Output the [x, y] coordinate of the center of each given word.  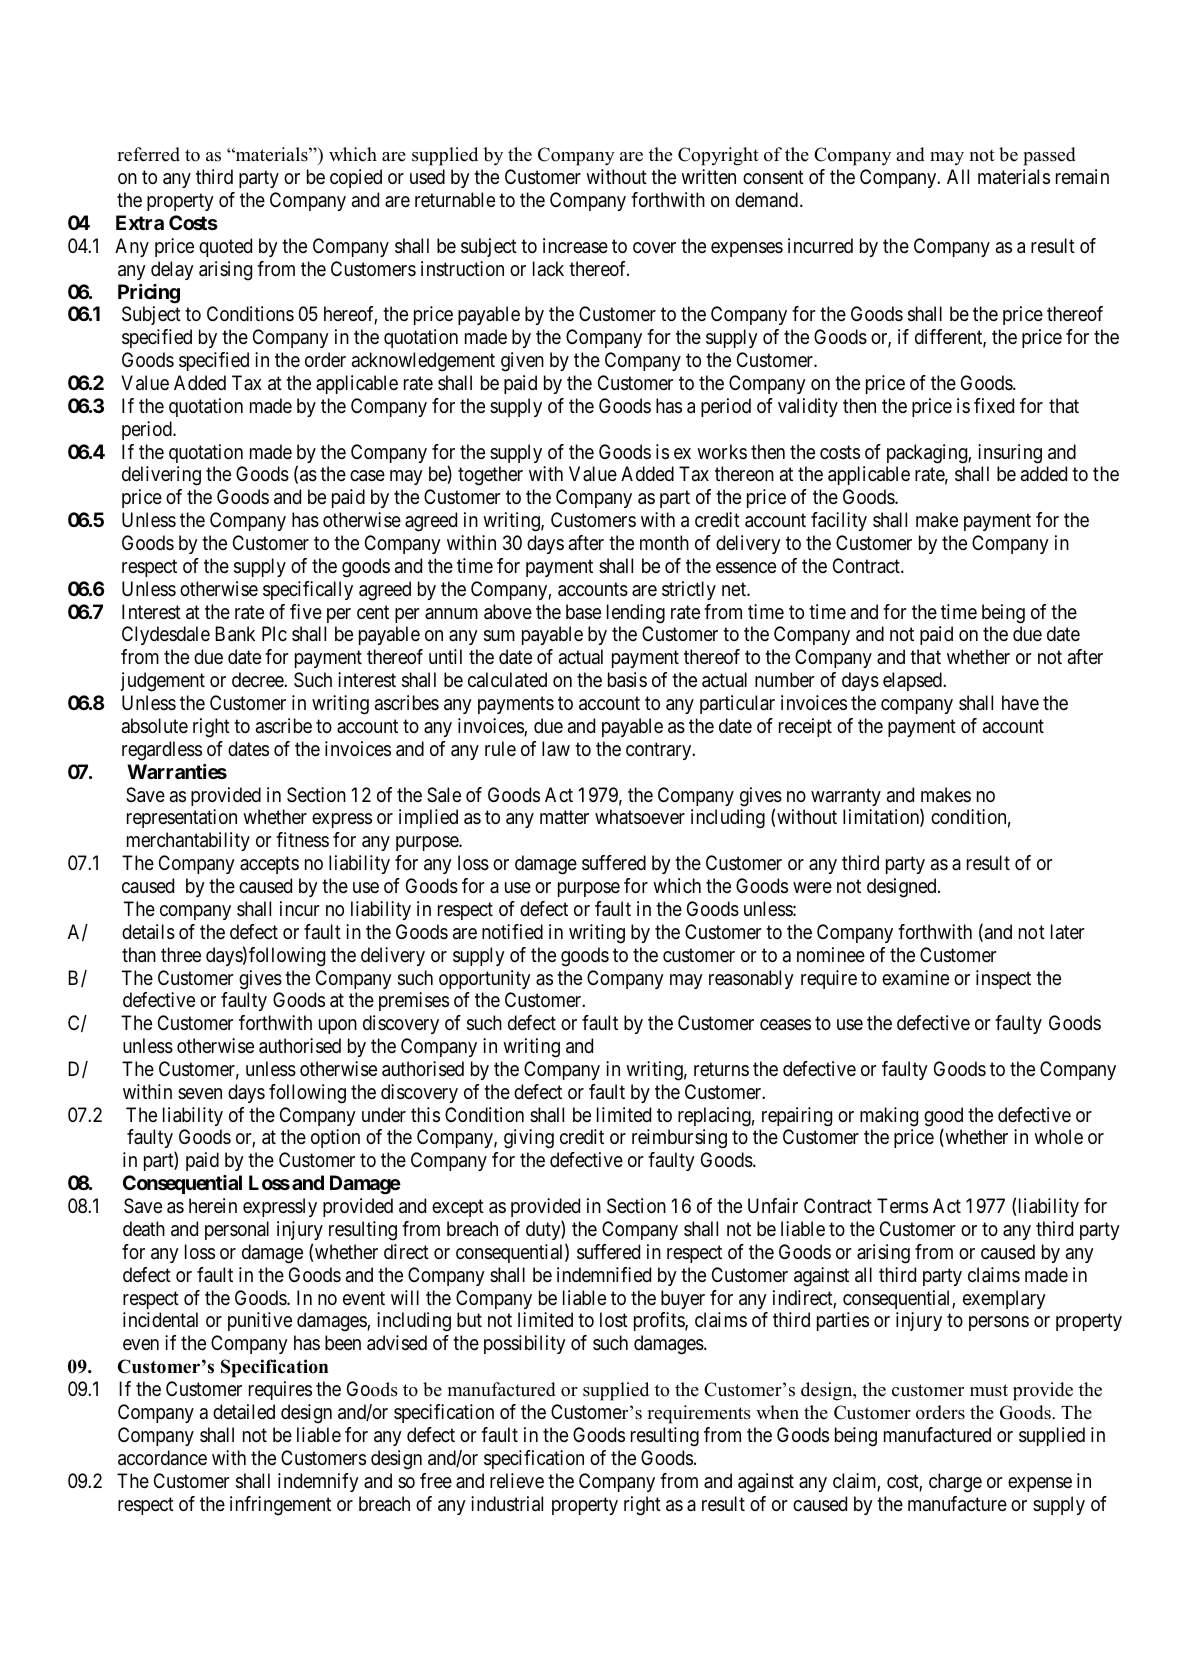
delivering [161, 476]
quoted [225, 247]
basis [627, 680]
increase [575, 246]
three [181, 955]
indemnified [604, 1275]
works [722, 451]
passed [1050, 156]
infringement [280, 1506]
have [1020, 703]
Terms [902, 1206]
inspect [1003, 979]
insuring [1010, 454]
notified [512, 931]
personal [237, 1230]
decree [258, 679]
